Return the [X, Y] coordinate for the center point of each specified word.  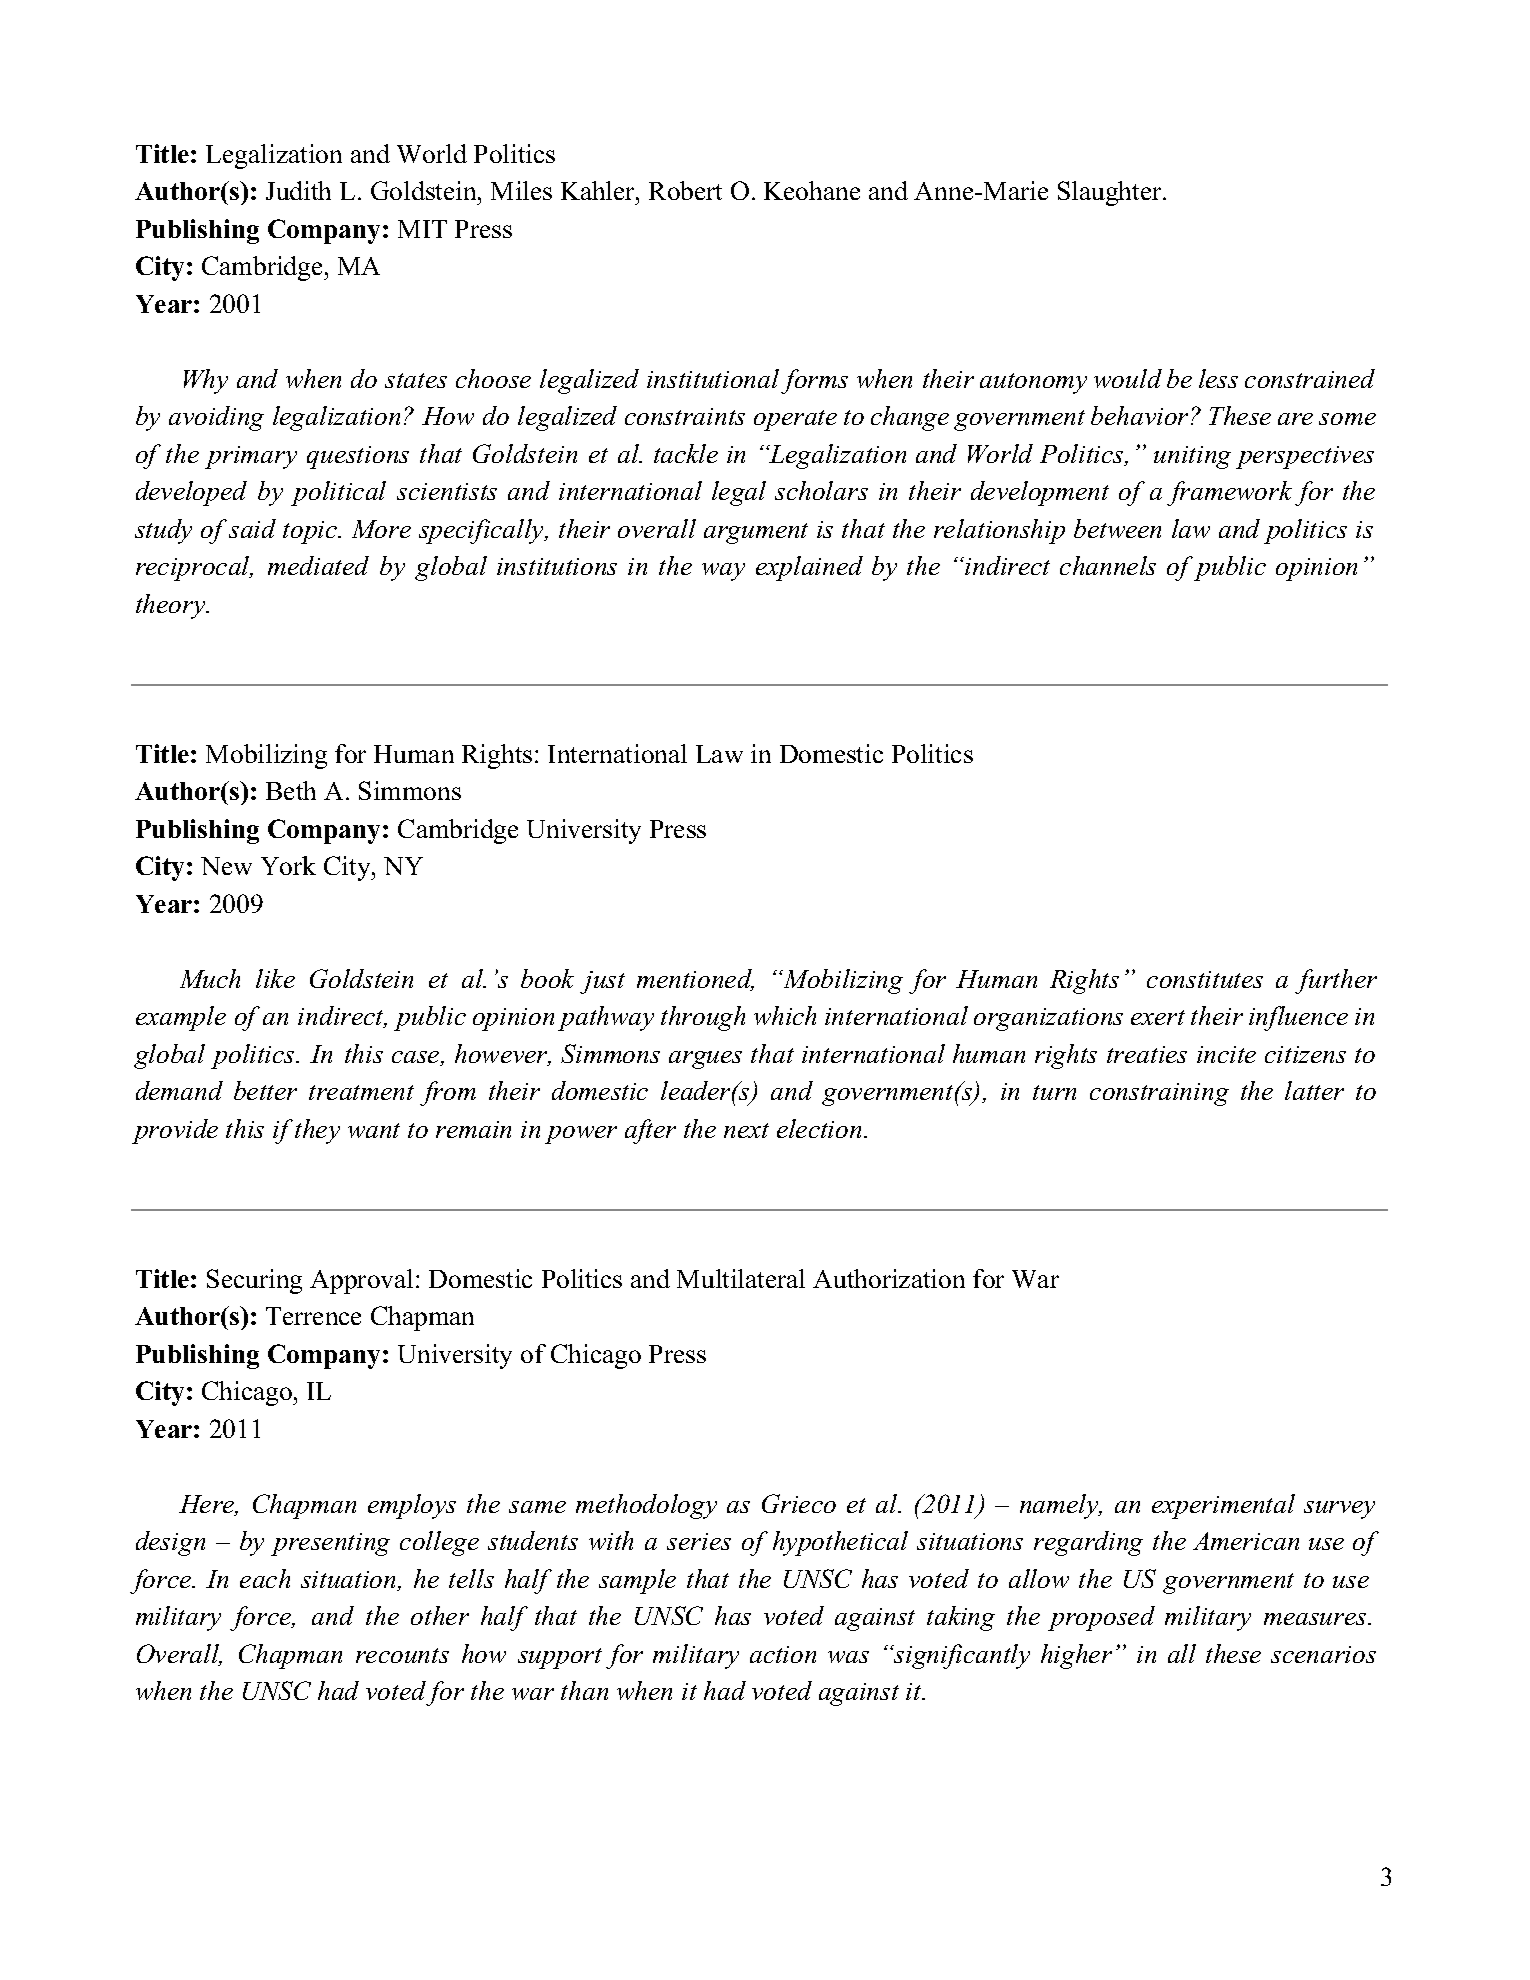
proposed [1101, 1618]
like [275, 978]
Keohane [812, 190]
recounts [402, 1655]
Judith [298, 190]
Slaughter [1111, 193]
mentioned [695, 980]
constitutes [1205, 979]
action [783, 1654]
